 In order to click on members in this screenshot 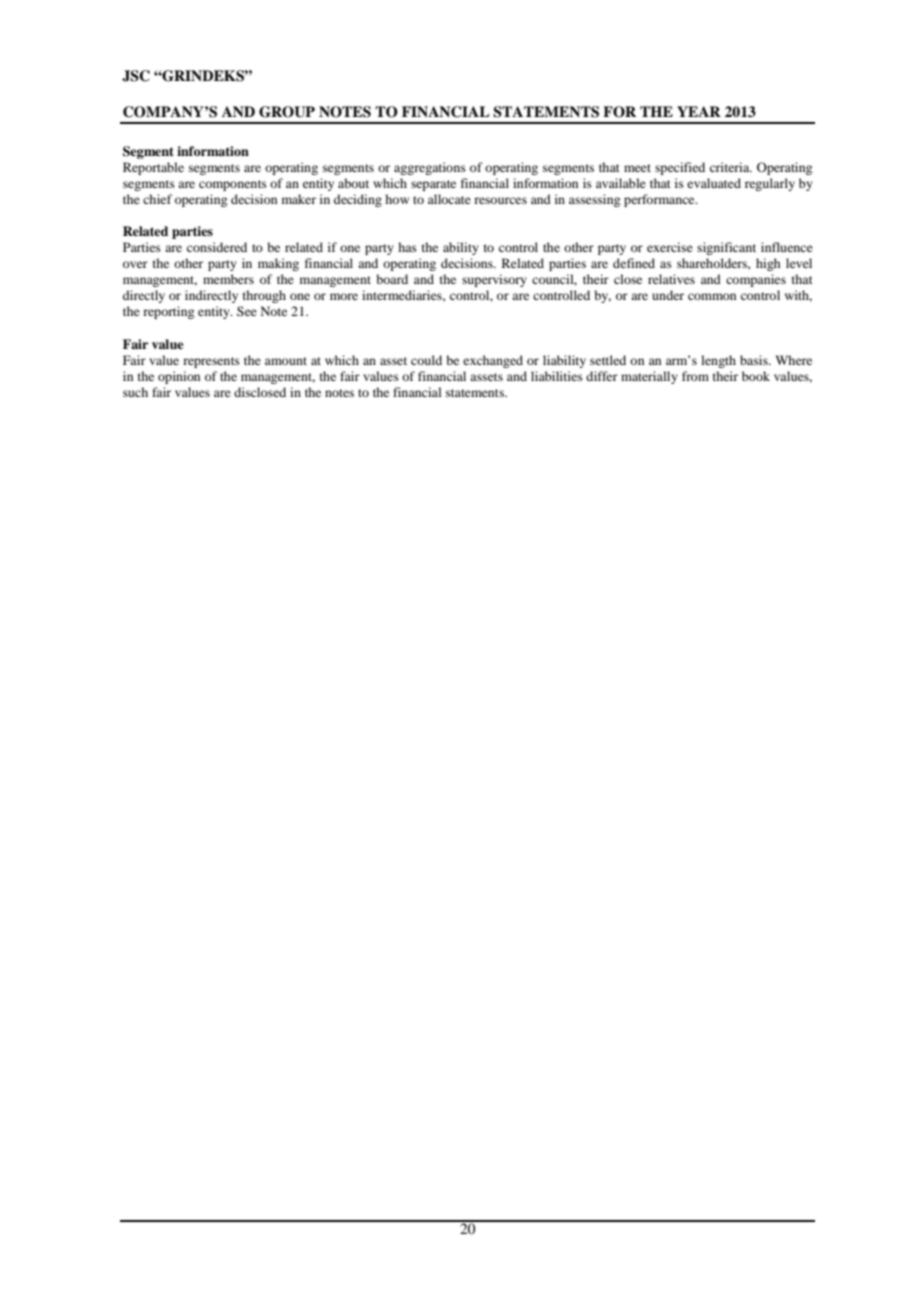, I will do `click(228, 279)`.
